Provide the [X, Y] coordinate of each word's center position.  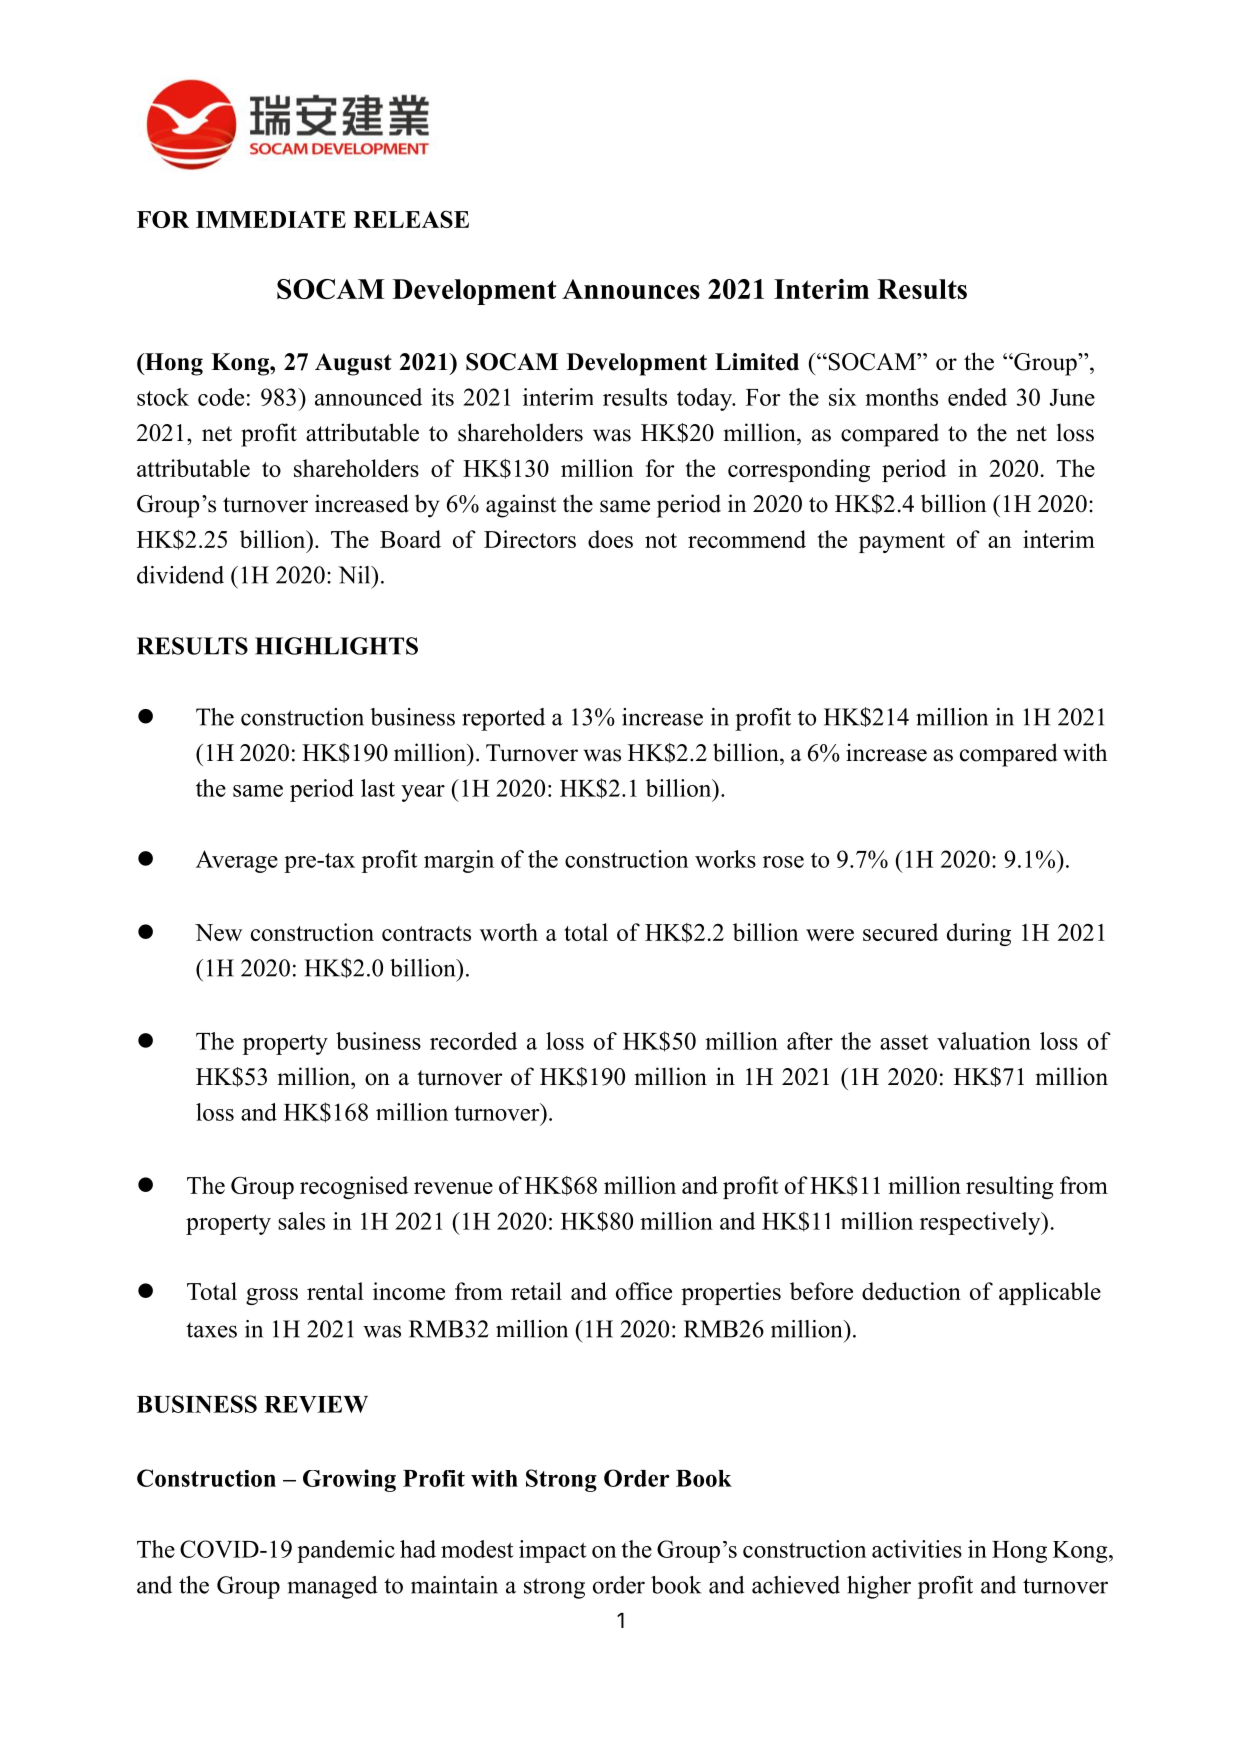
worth [509, 932]
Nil [355, 575]
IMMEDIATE [271, 219]
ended [977, 397]
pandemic [346, 1551]
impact [553, 1551]
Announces [631, 289]
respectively [981, 1223]
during [979, 934]
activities [917, 1549]
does [610, 539]
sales [301, 1221]
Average [237, 861]
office [644, 1291]
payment [902, 543]
